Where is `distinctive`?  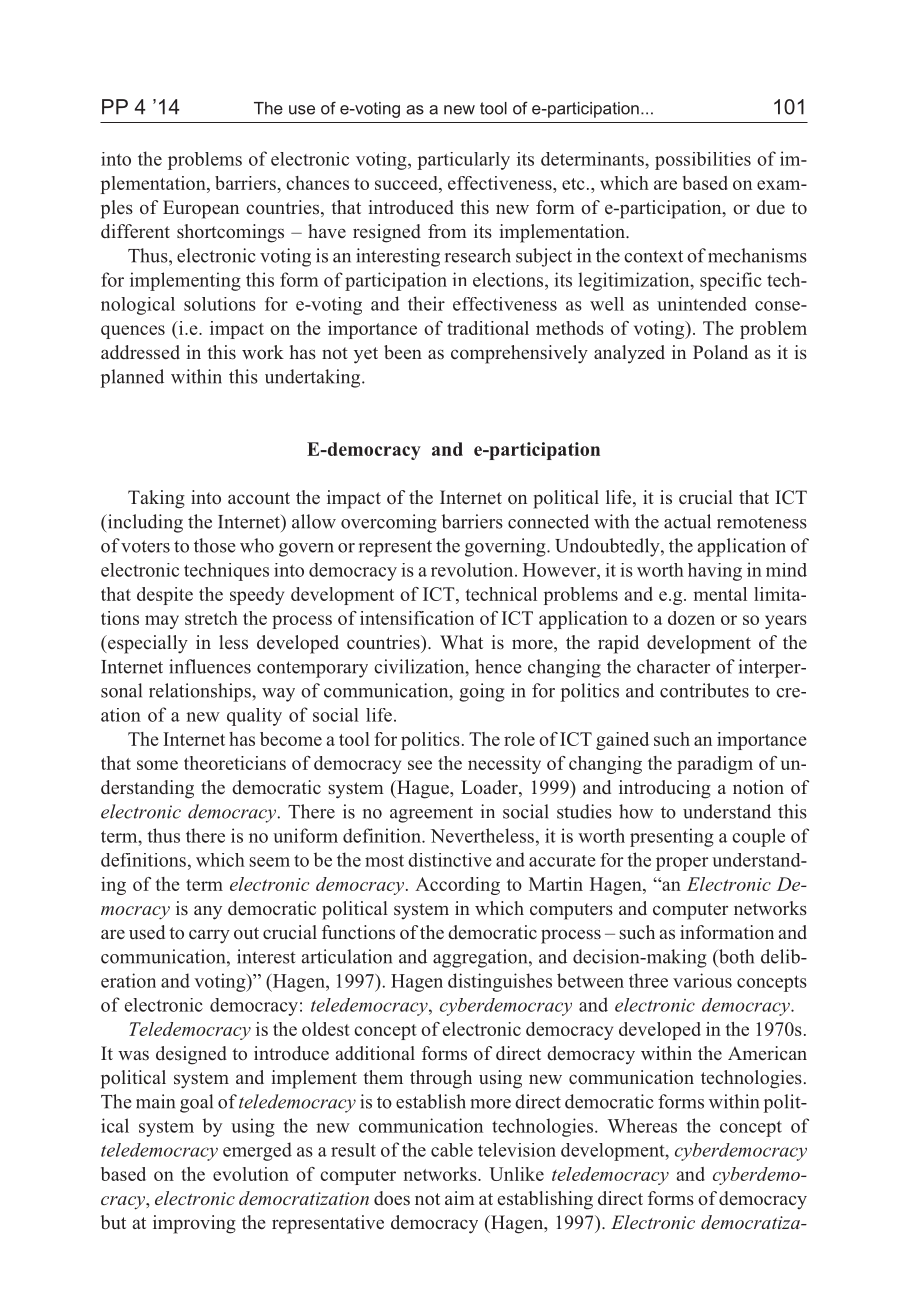 distinctive is located at coordinates (450, 860).
